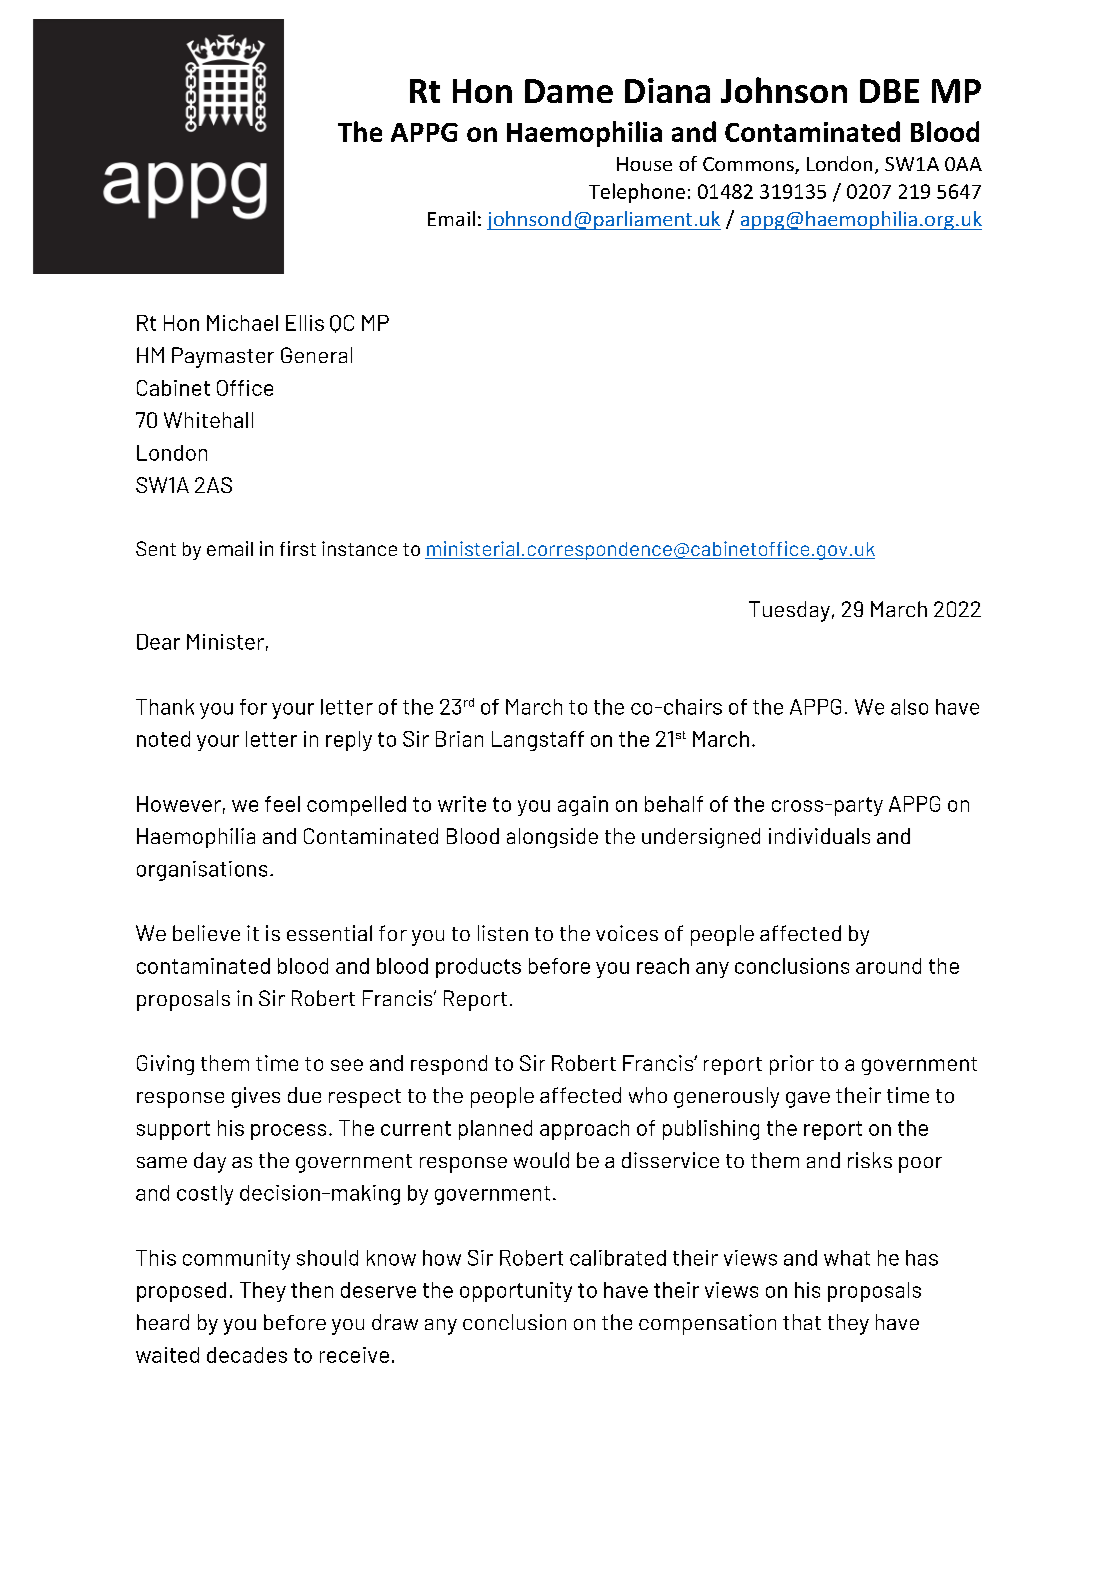 This screenshot has width=1117, height=1579. What do you see at coordinates (789, 611) in the screenshot?
I see `Tuesday` at bounding box center [789, 611].
